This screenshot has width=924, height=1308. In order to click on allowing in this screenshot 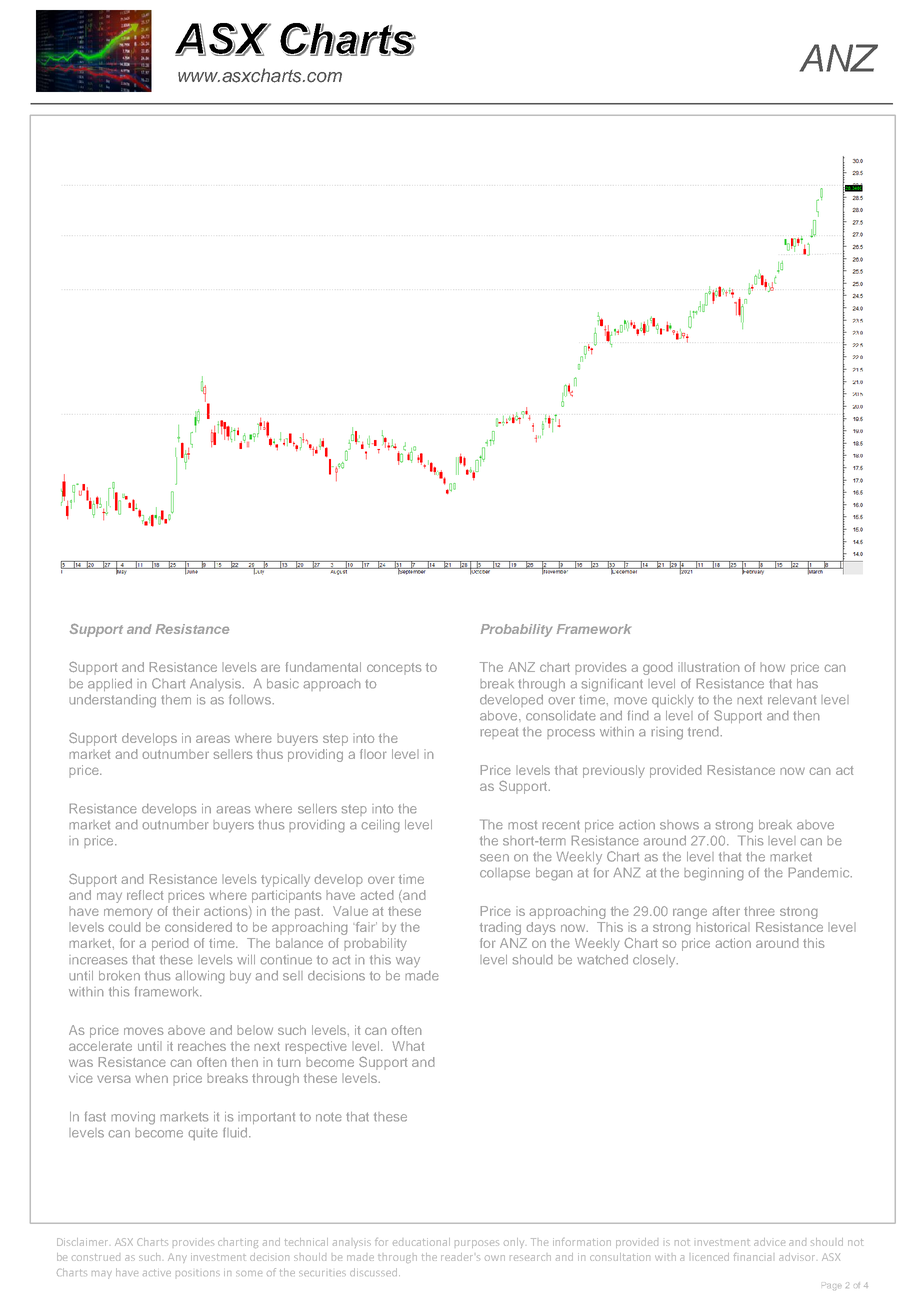, I will do `click(200, 977)`.
